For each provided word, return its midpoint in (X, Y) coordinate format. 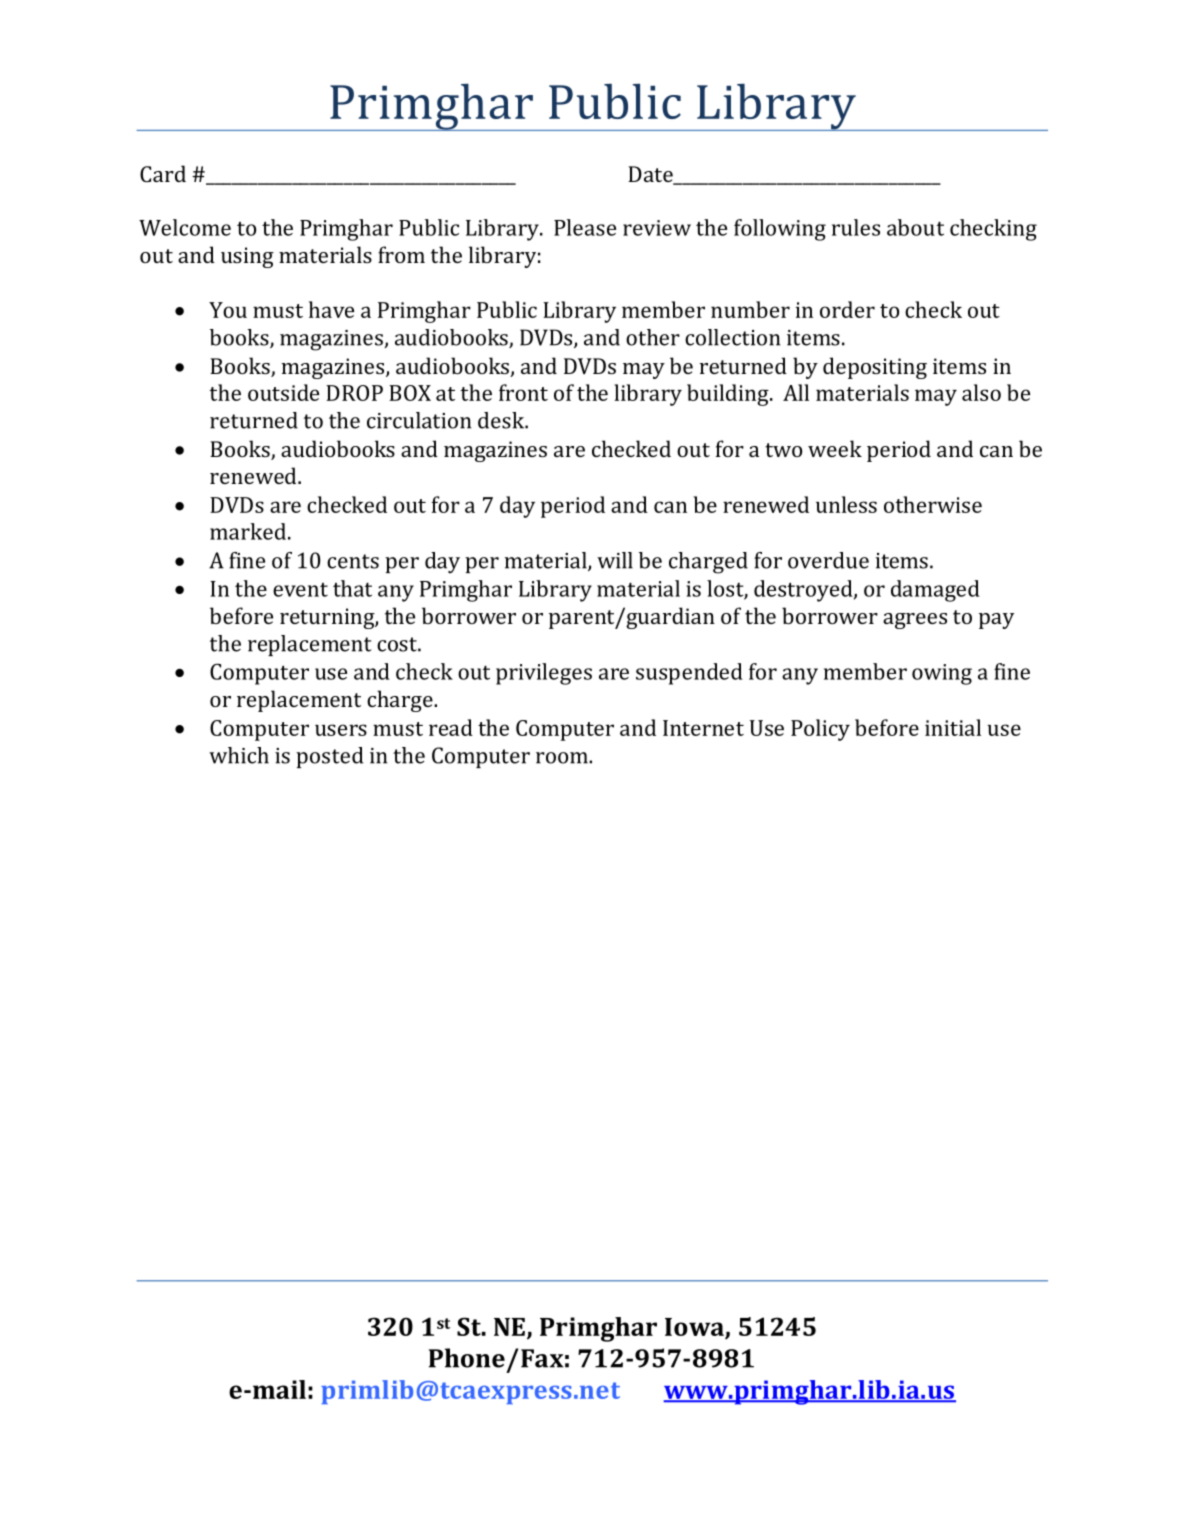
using (247, 257)
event (300, 590)
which (239, 755)
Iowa (695, 1328)
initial (953, 727)
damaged (935, 591)
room (563, 758)
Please (585, 227)
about (915, 227)
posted (329, 757)
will (615, 560)
